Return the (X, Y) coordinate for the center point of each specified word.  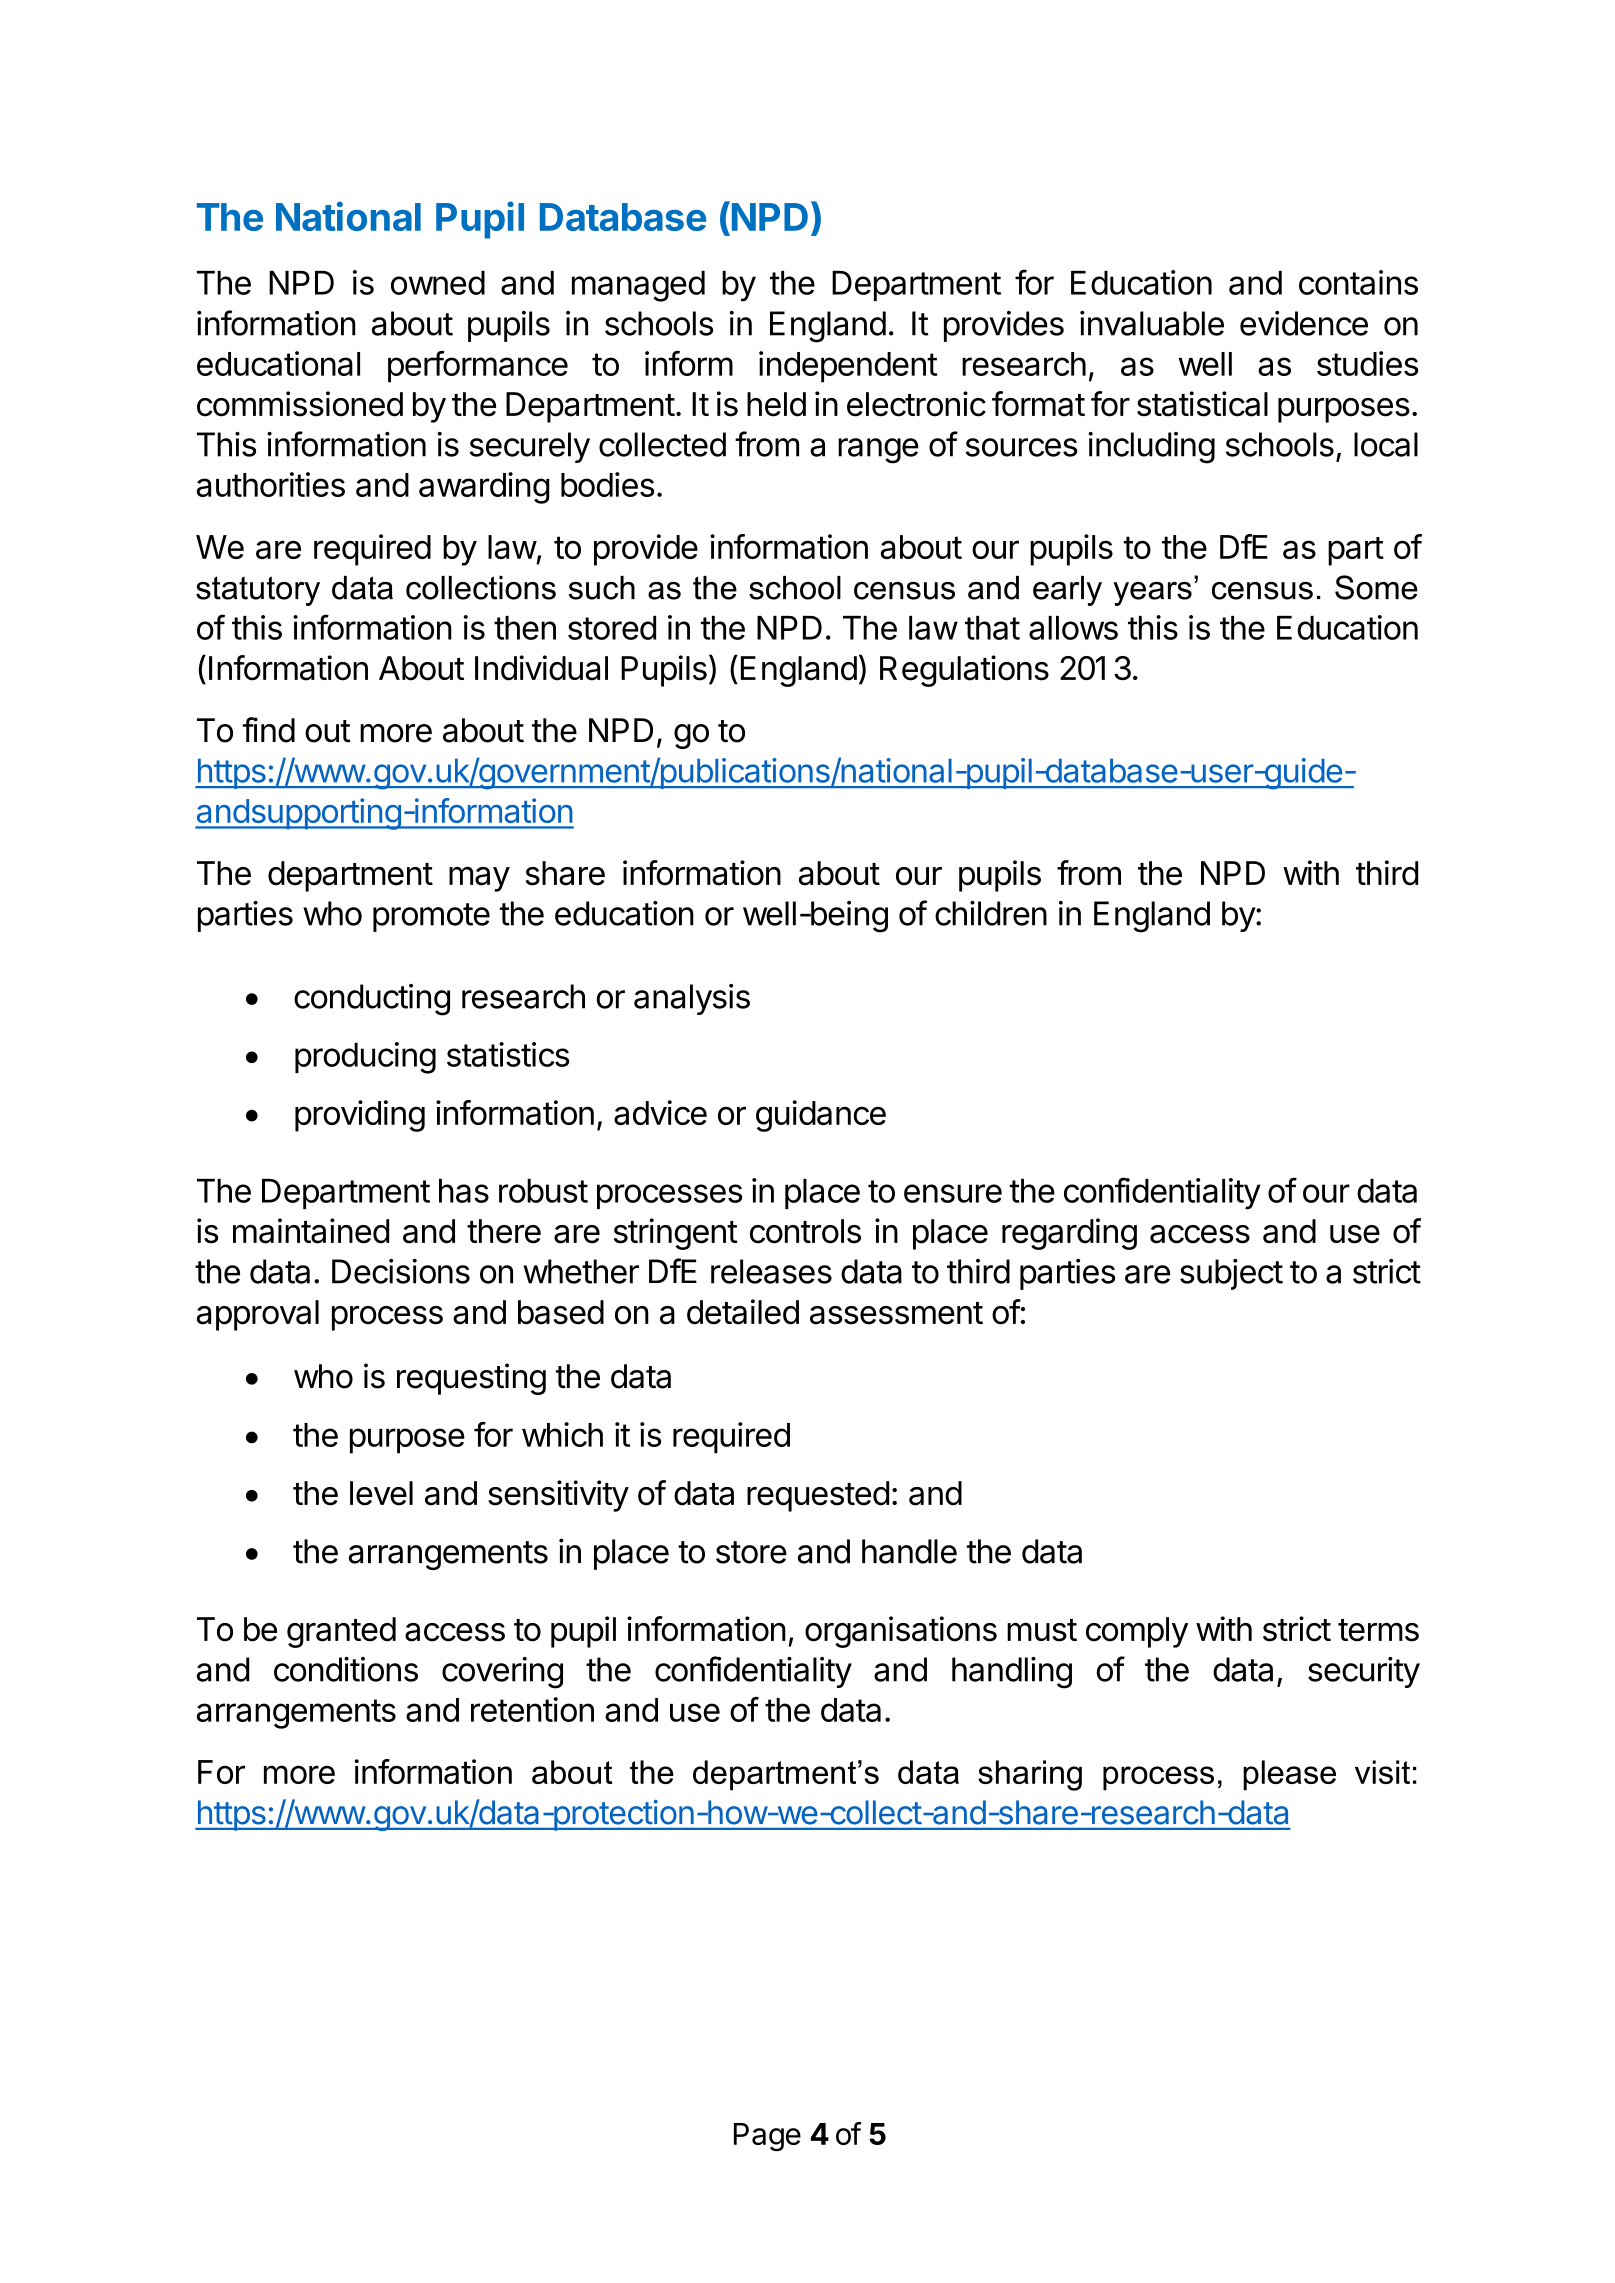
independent (848, 367)
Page (767, 2137)
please (1289, 1775)
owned (438, 283)
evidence (1304, 323)
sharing (1030, 1775)
